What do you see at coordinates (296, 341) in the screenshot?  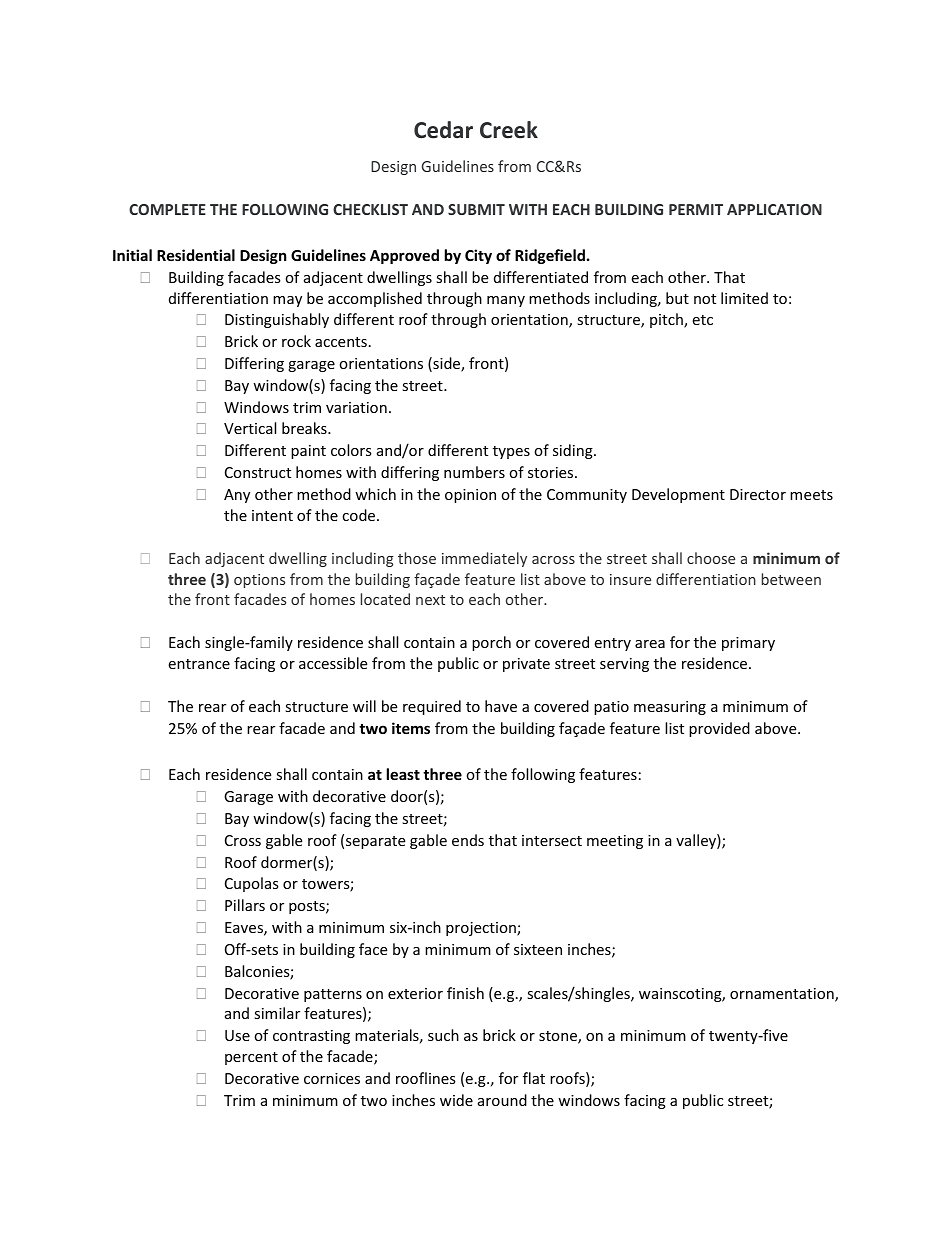 I see `rock` at bounding box center [296, 341].
